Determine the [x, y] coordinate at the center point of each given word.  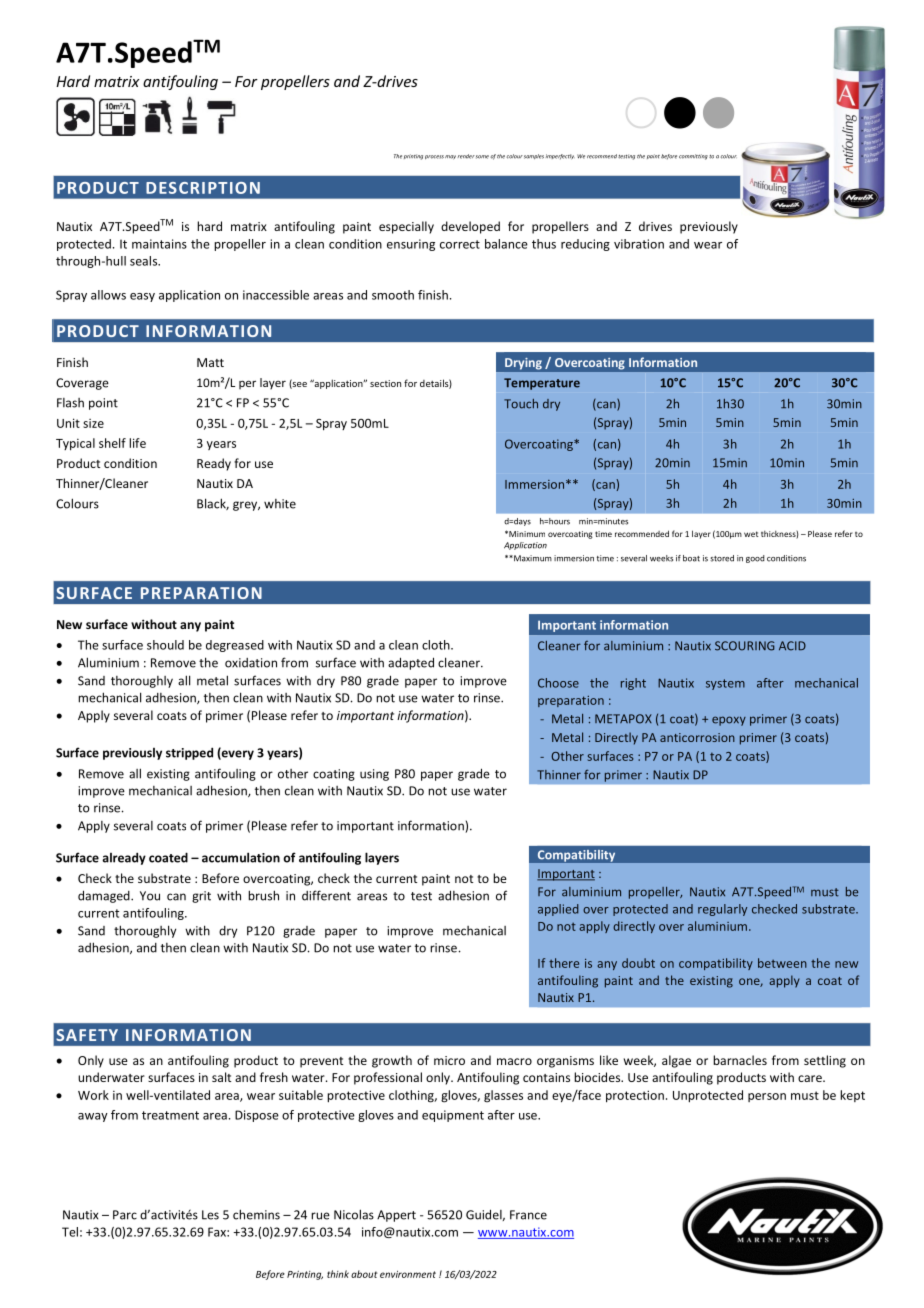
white [280, 504]
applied [558, 910]
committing [693, 157]
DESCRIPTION [203, 188]
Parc [125, 1215]
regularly [722, 910]
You [150, 896]
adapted [411, 663]
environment [408, 1274]
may [450, 157]
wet [751, 534]
